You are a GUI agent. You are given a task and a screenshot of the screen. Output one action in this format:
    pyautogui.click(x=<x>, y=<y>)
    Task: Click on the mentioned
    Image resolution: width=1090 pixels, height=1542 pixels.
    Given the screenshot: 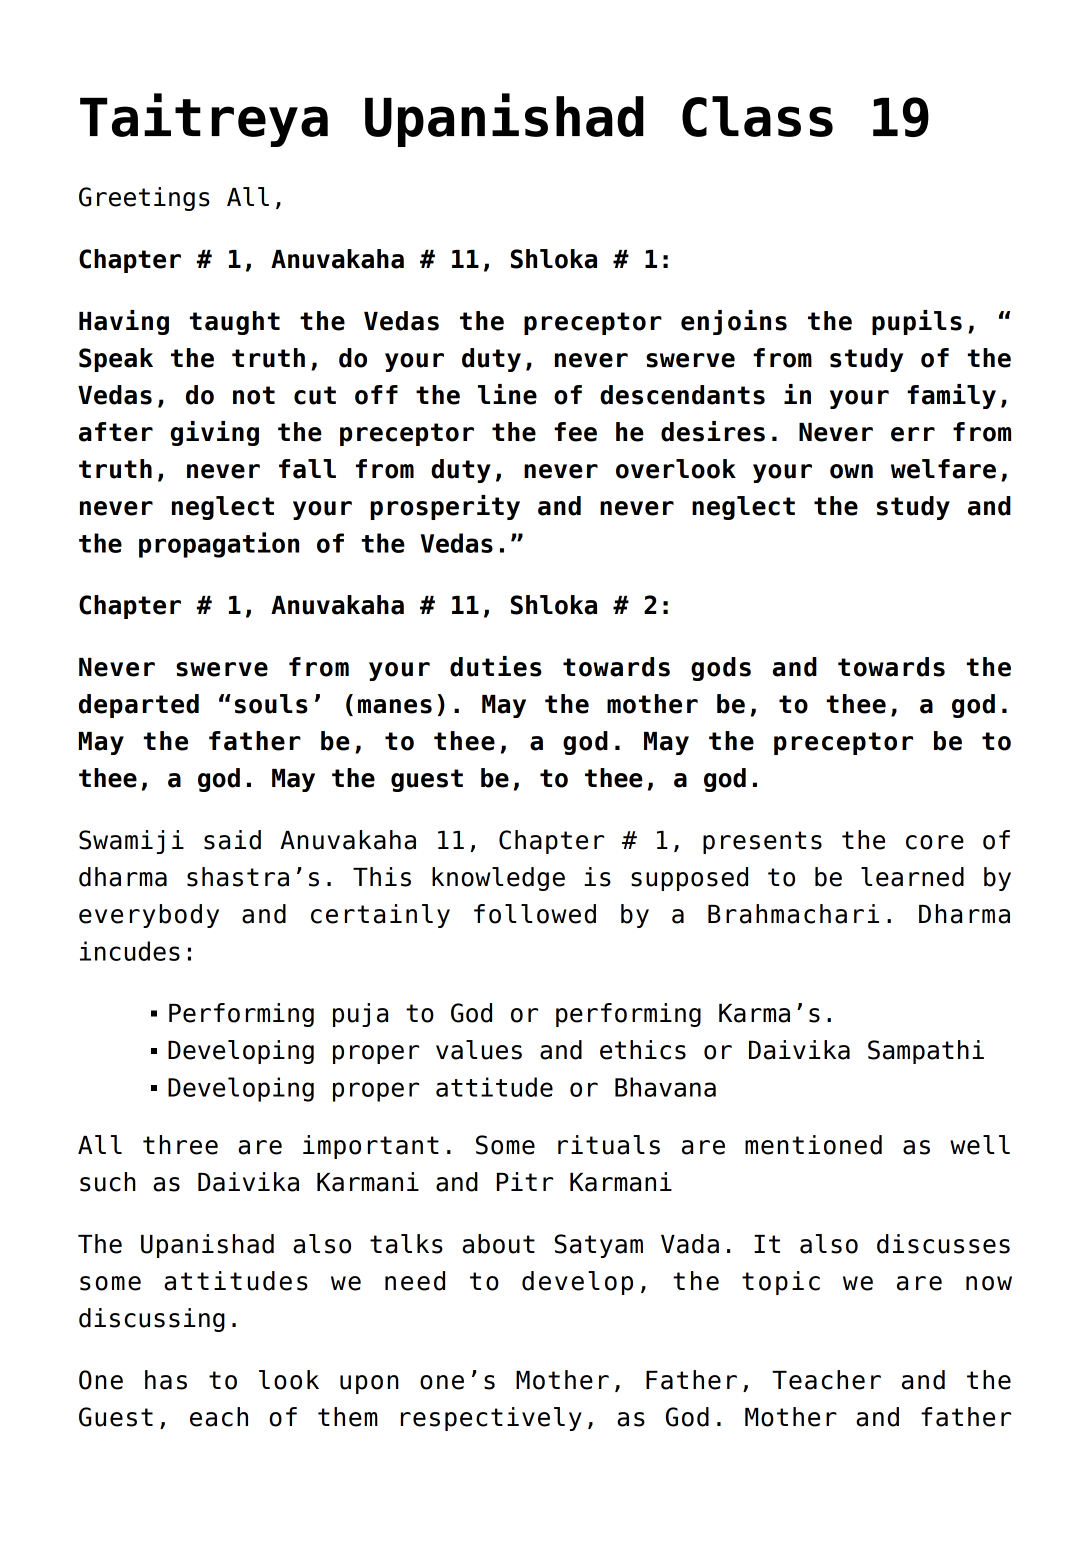 What is the action you would take?
    pyautogui.click(x=813, y=1145)
